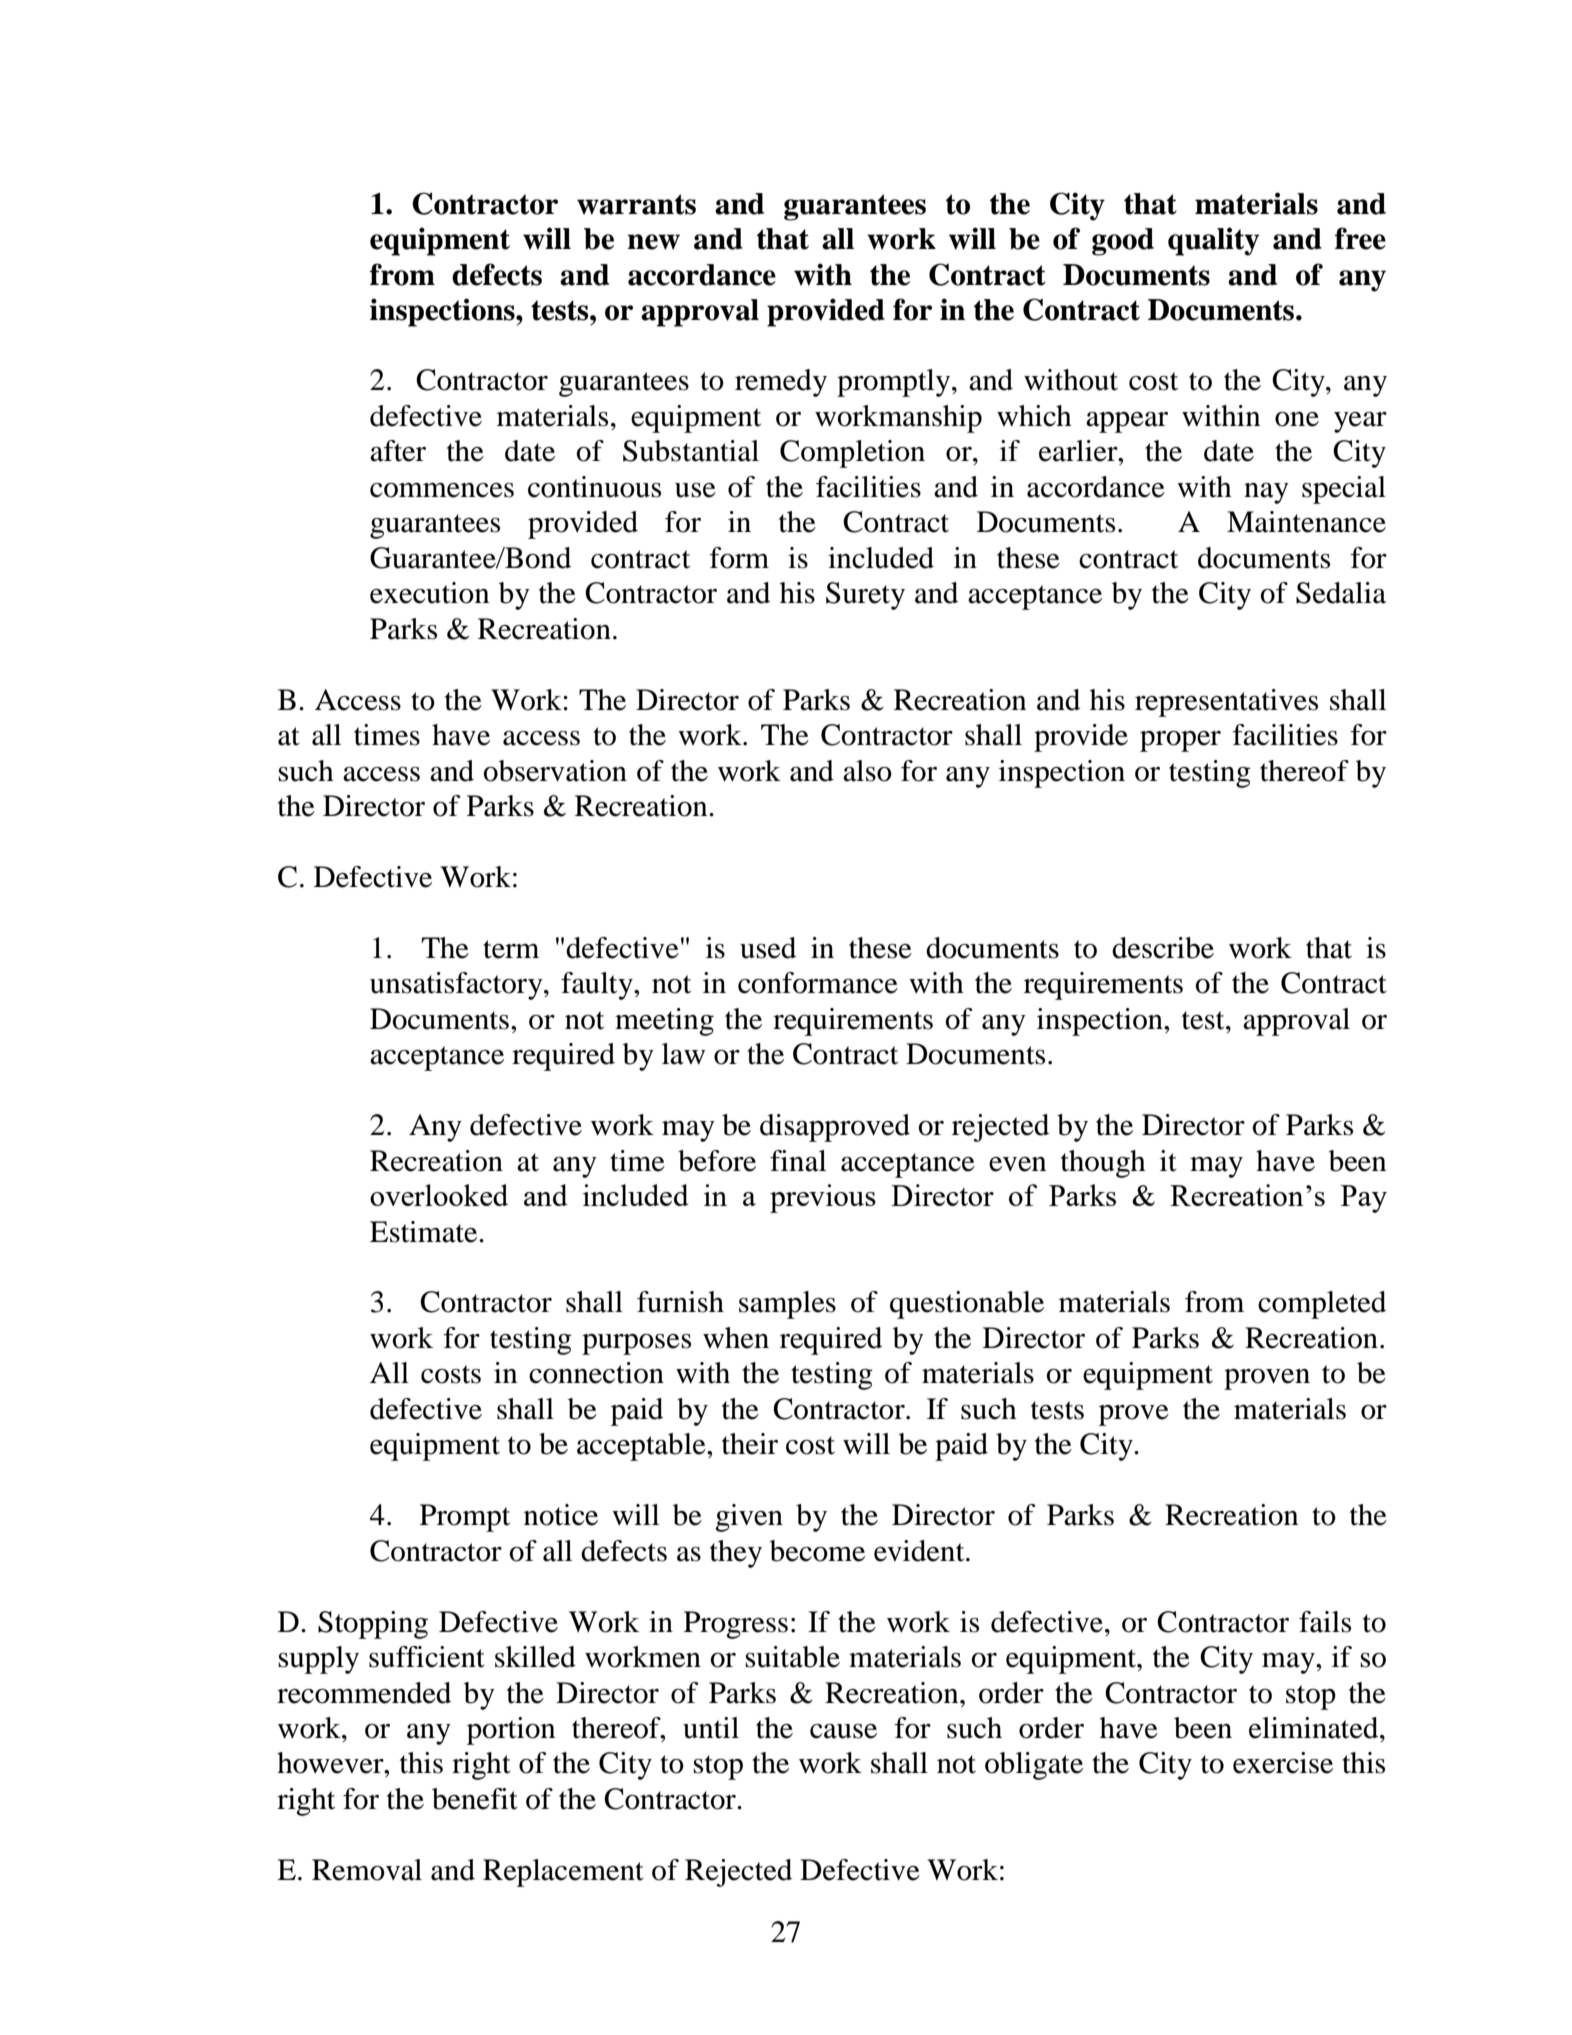 This document has width=1572, height=2035. What do you see at coordinates (781, 383) in the document?
I see `remedy` at bounding box center [781, 383].
